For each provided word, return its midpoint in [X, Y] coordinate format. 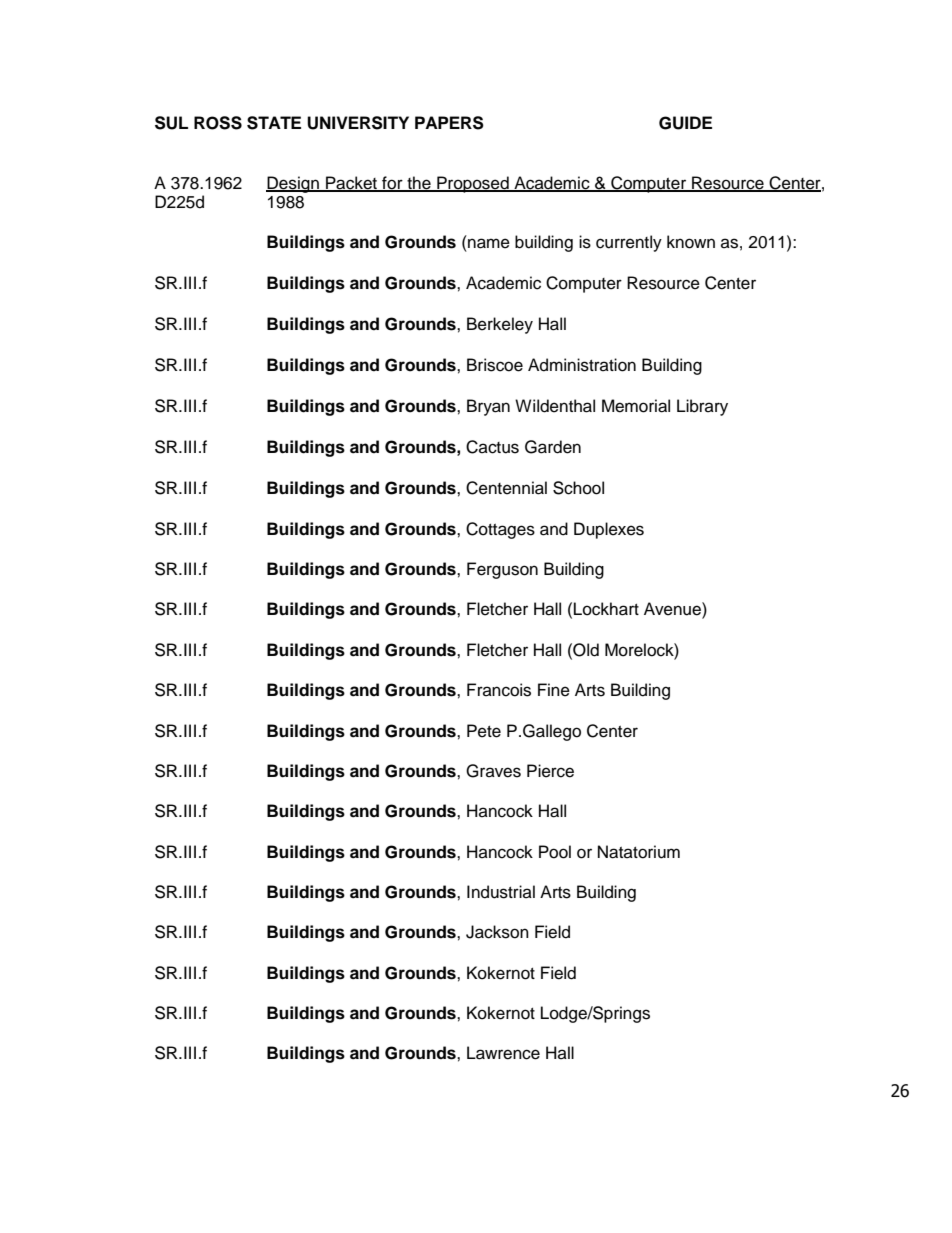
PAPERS [449, 123]
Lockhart [606, 609]
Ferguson [502, 570]
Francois [499, 690]
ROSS [218, 123]
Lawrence [503, 1053]
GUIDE [685, 123]
